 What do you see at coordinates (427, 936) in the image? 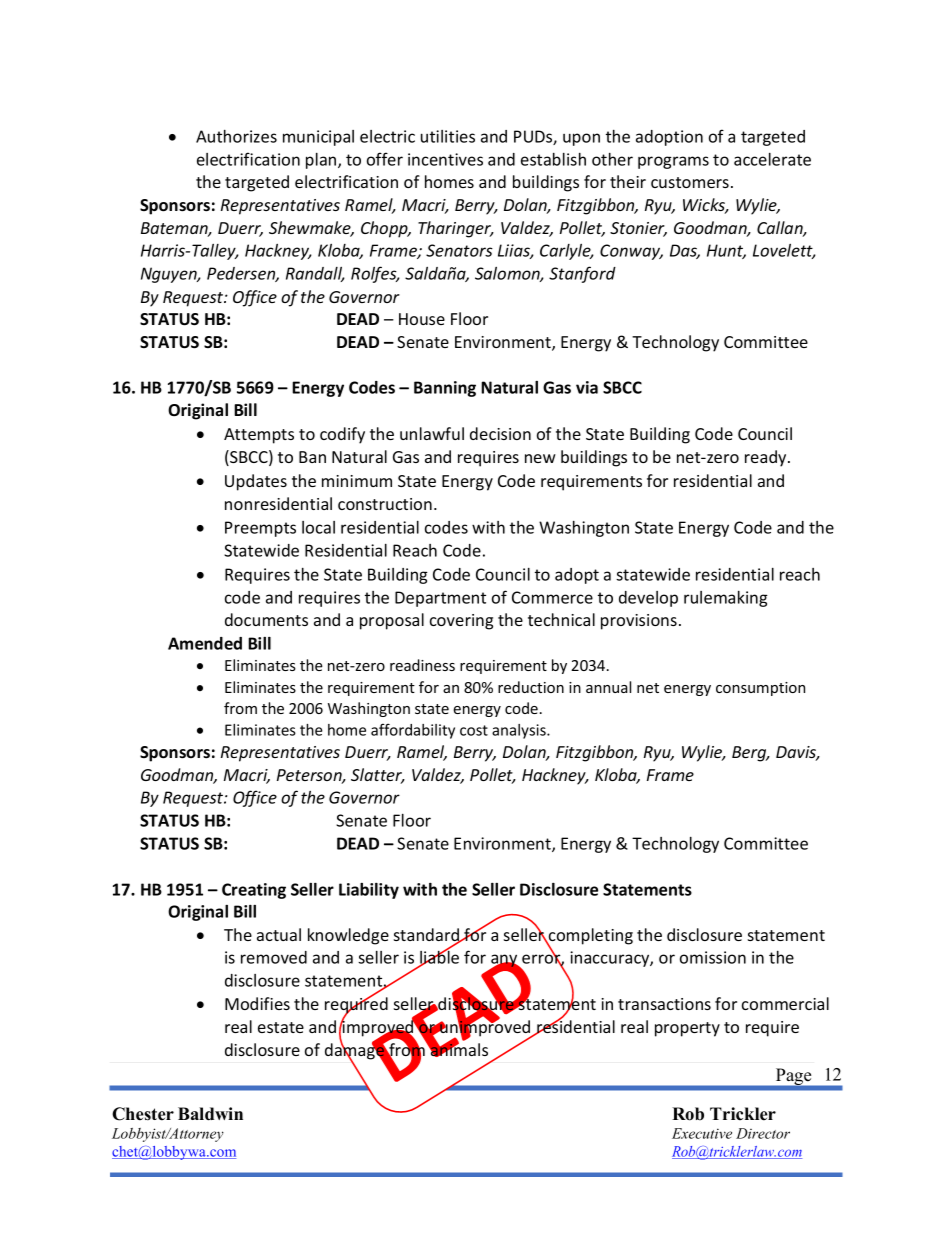
I see `standard` at bounding box center [427, 936].
